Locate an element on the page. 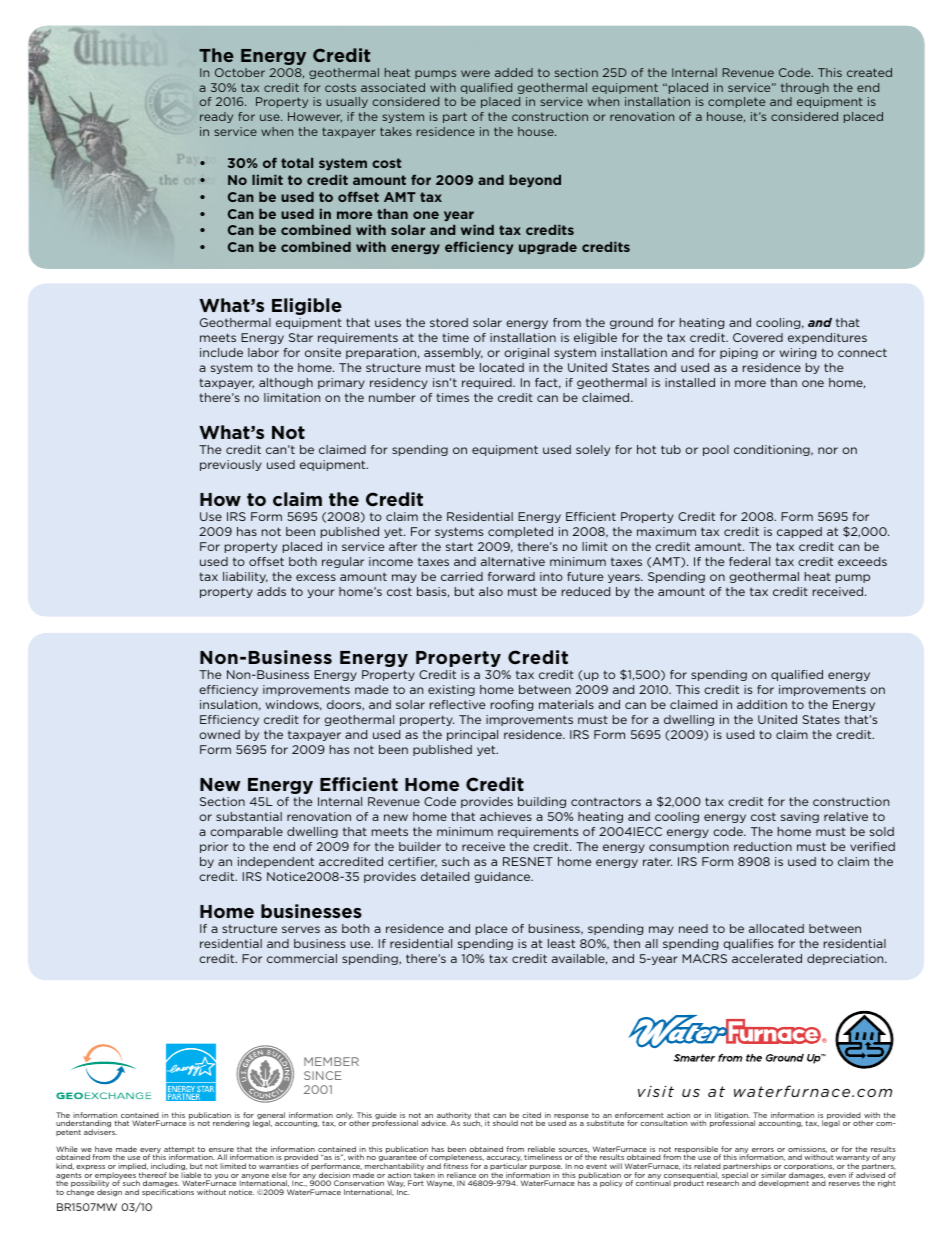  fitness is located at coordinates (455, 1166).
